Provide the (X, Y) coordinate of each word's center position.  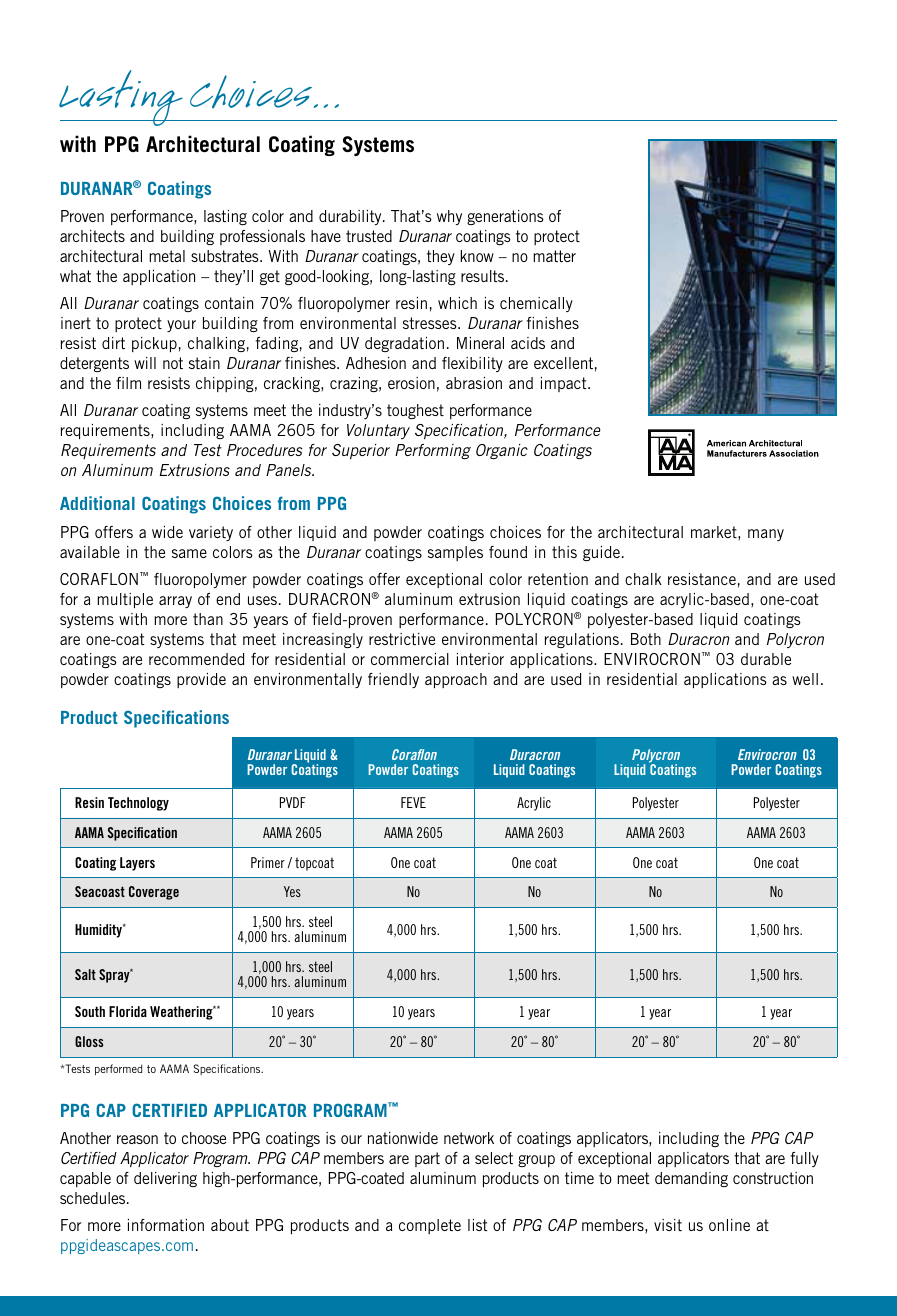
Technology (138, 804)
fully (804, 1159)
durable (766, 659)
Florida (128, 1011)
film (128, 383)
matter (554, 256)
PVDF (293, 802)
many (766, 535)
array (175, 602)
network (469, 1138)
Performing (433, 451)
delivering (165, 1179)
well (805, 679)
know (477, 256)
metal (167, 256)
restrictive (402, 639)
